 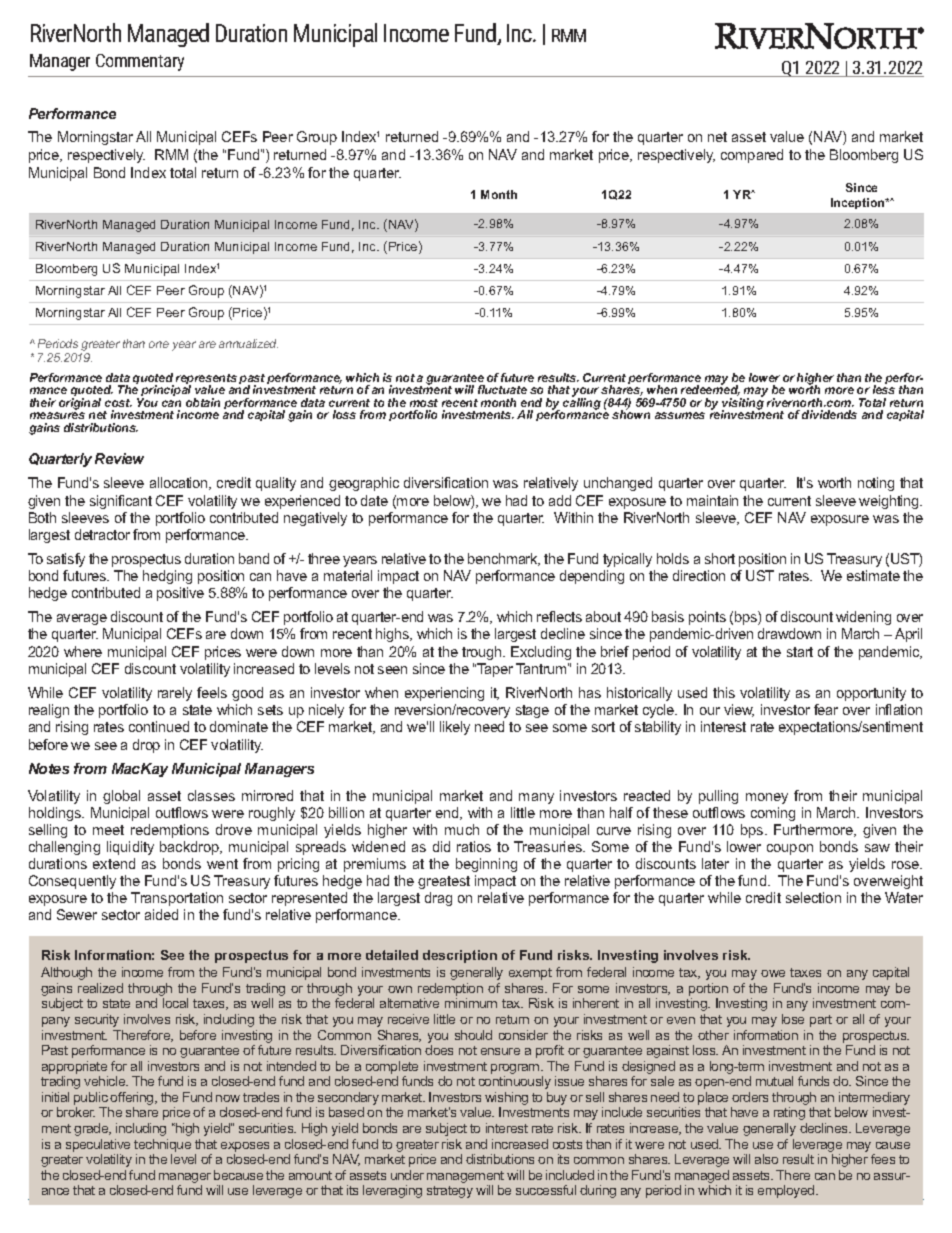 What do you see at coordinates (800, 652) in the page?
I see `start` at bounding box center [800, 652].
